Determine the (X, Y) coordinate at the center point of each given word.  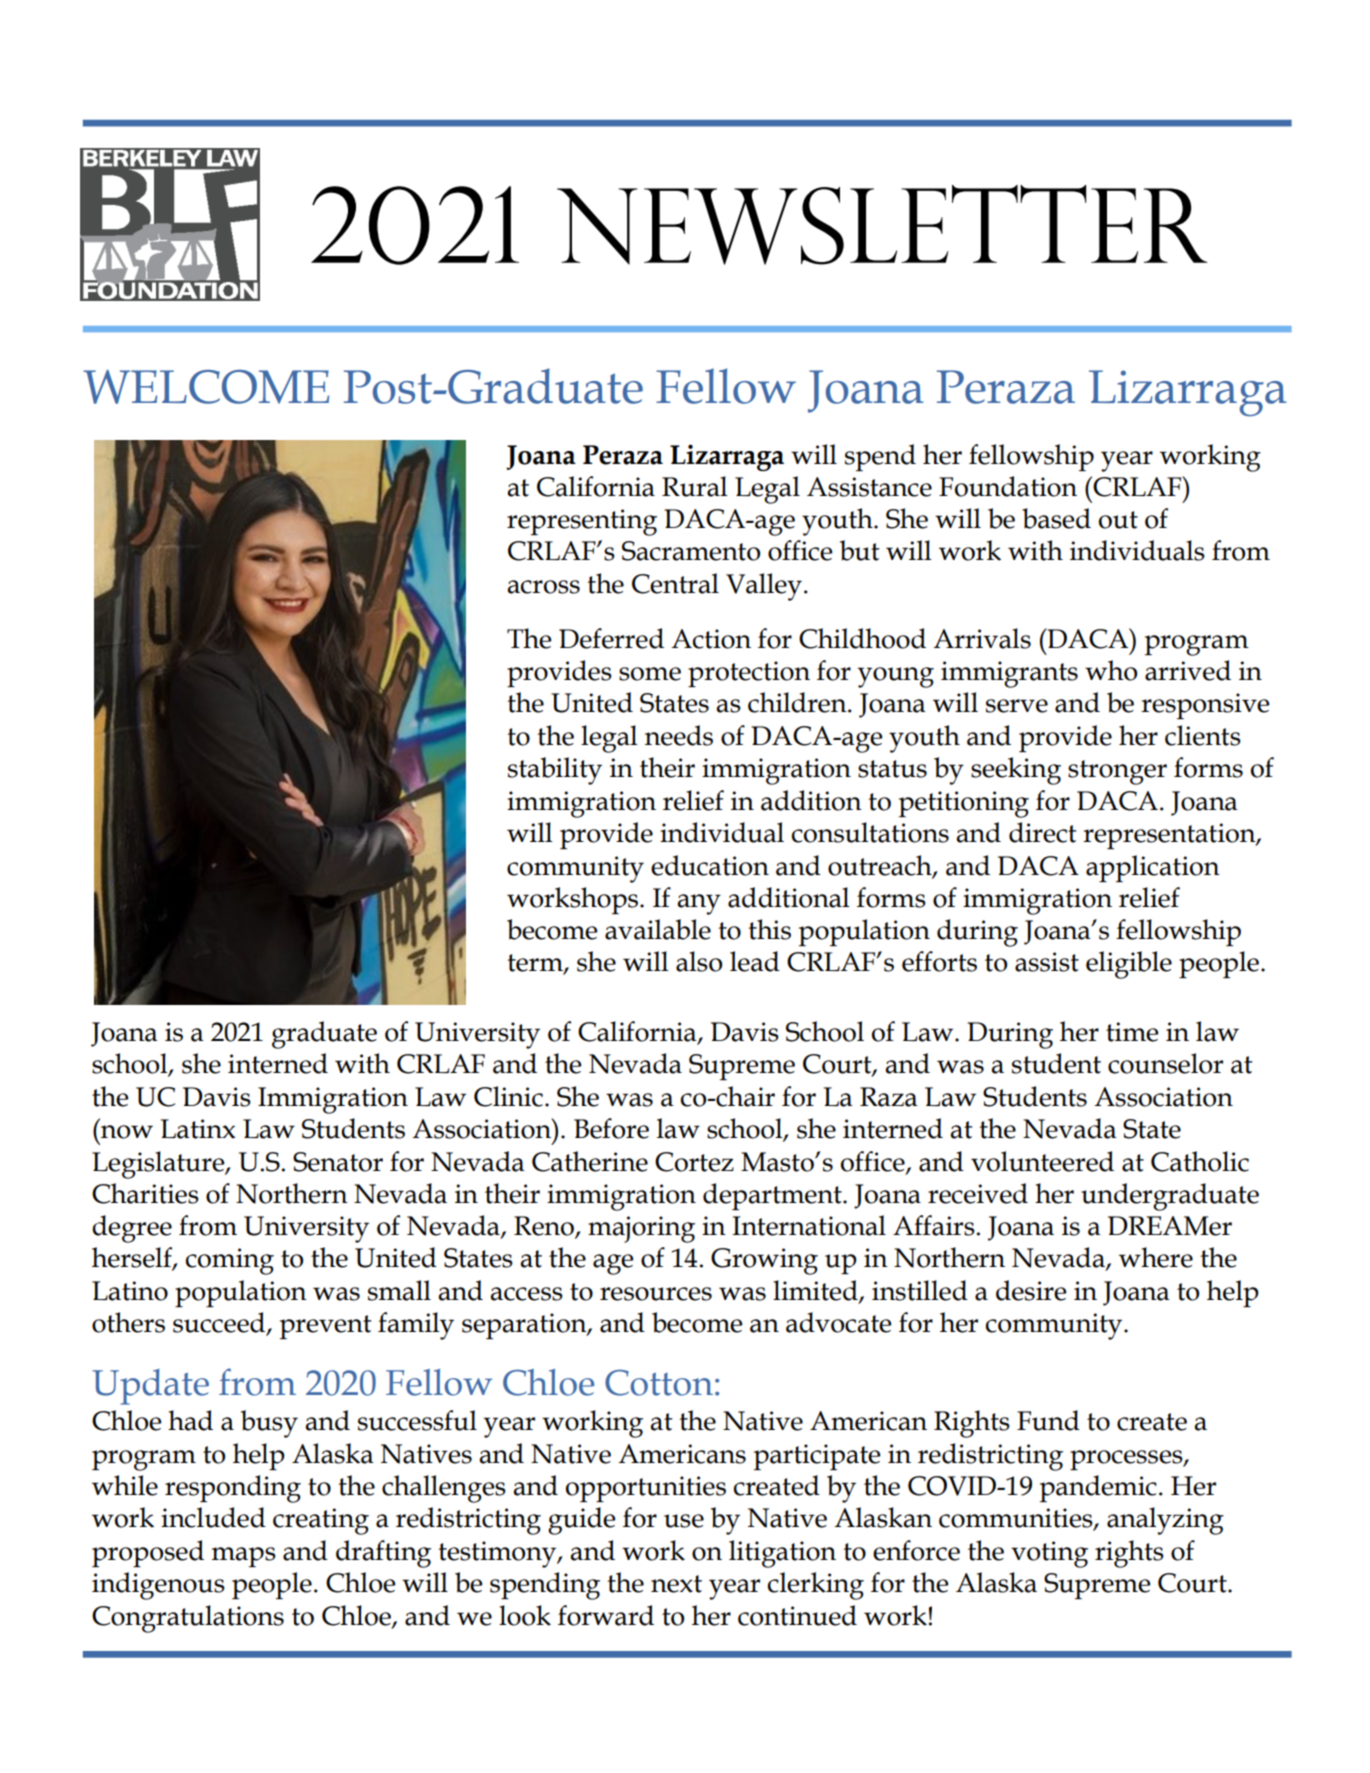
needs (679, 735)
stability (555, 771)
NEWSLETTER (882, 225)
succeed (220, 1323)
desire (1031, 1290)
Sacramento (691, 551)
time (1132, 1032)
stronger (1117, 772)
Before (611, 1128)
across (543, 587)
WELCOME (206, 387)
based (1056, 518)
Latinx (198, 1129)
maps (244, 1557)
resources (656, 1294)
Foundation (1008, 486)
